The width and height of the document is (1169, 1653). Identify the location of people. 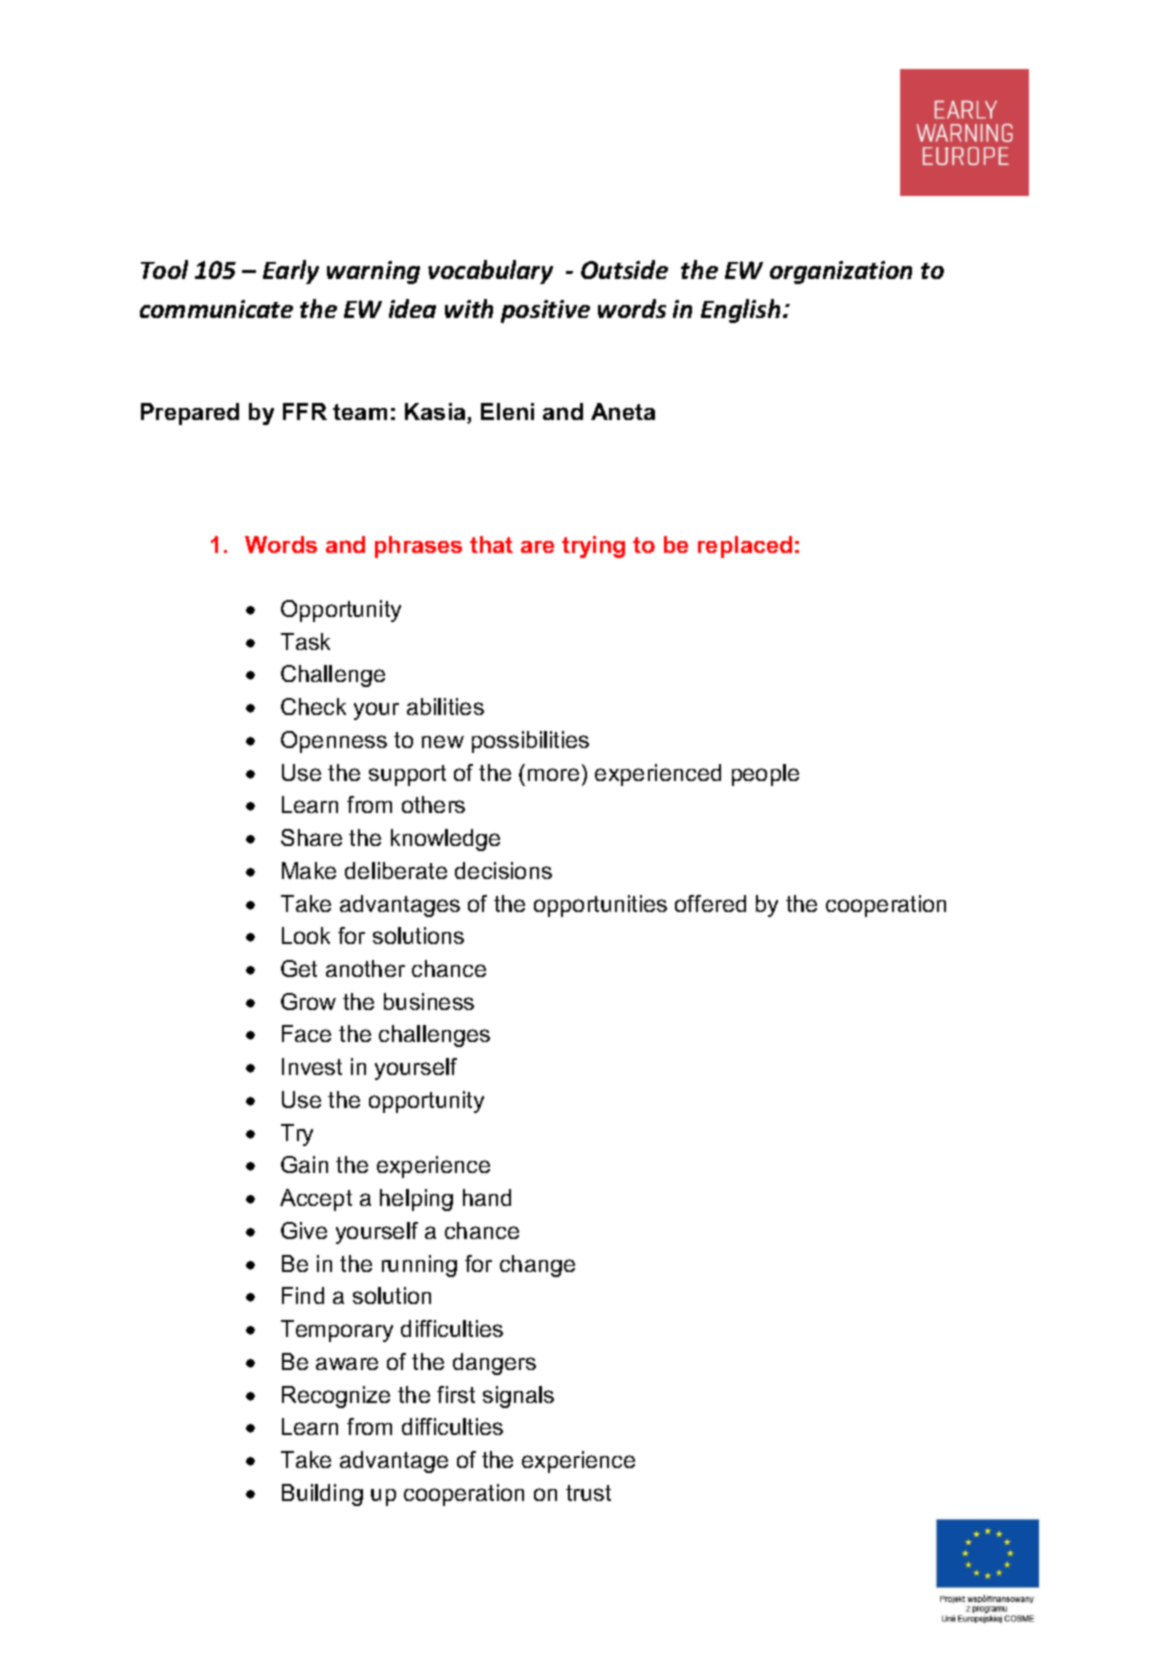
(765, 775).
